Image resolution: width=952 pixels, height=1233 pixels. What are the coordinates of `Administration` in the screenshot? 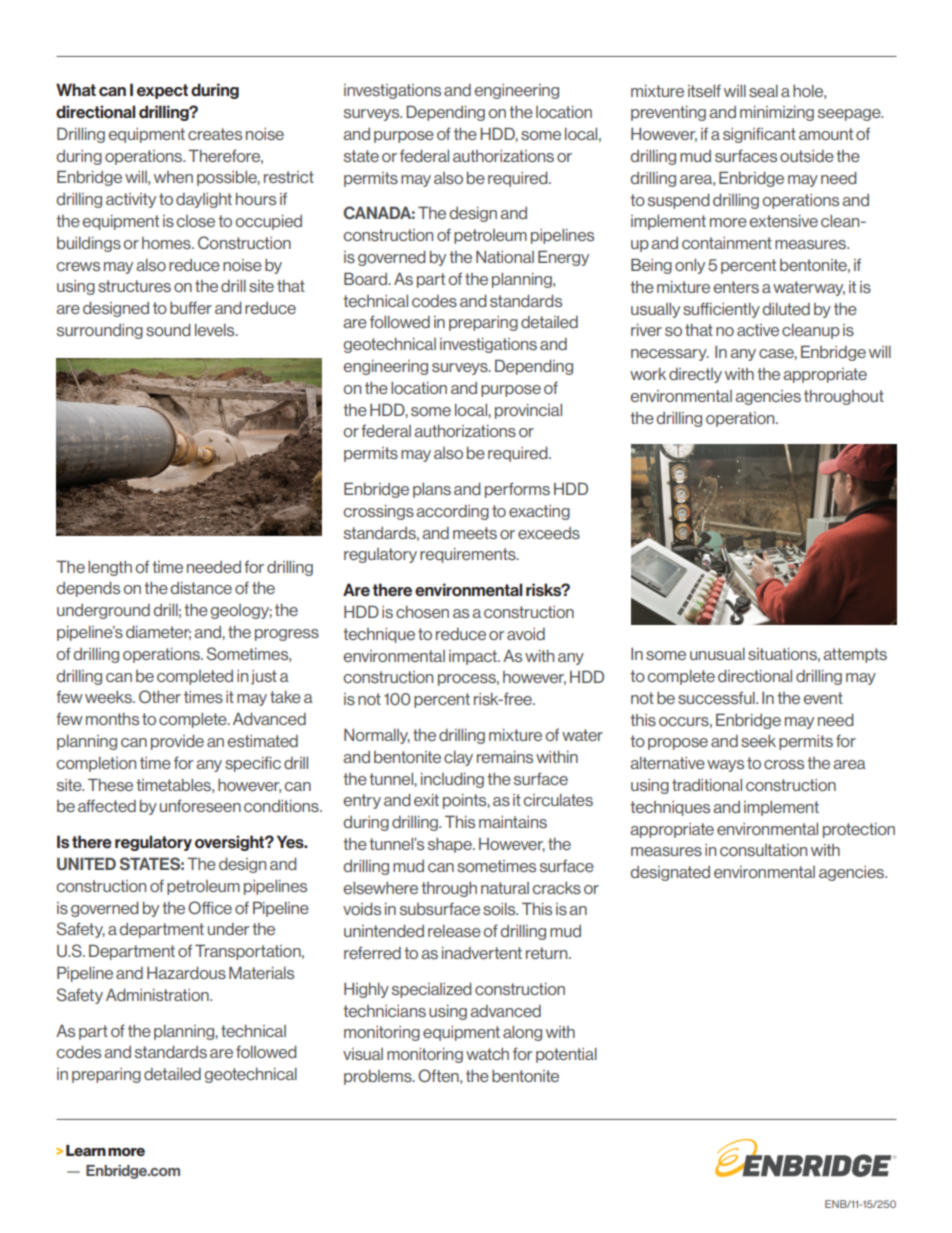 It's located at (158, 995).
